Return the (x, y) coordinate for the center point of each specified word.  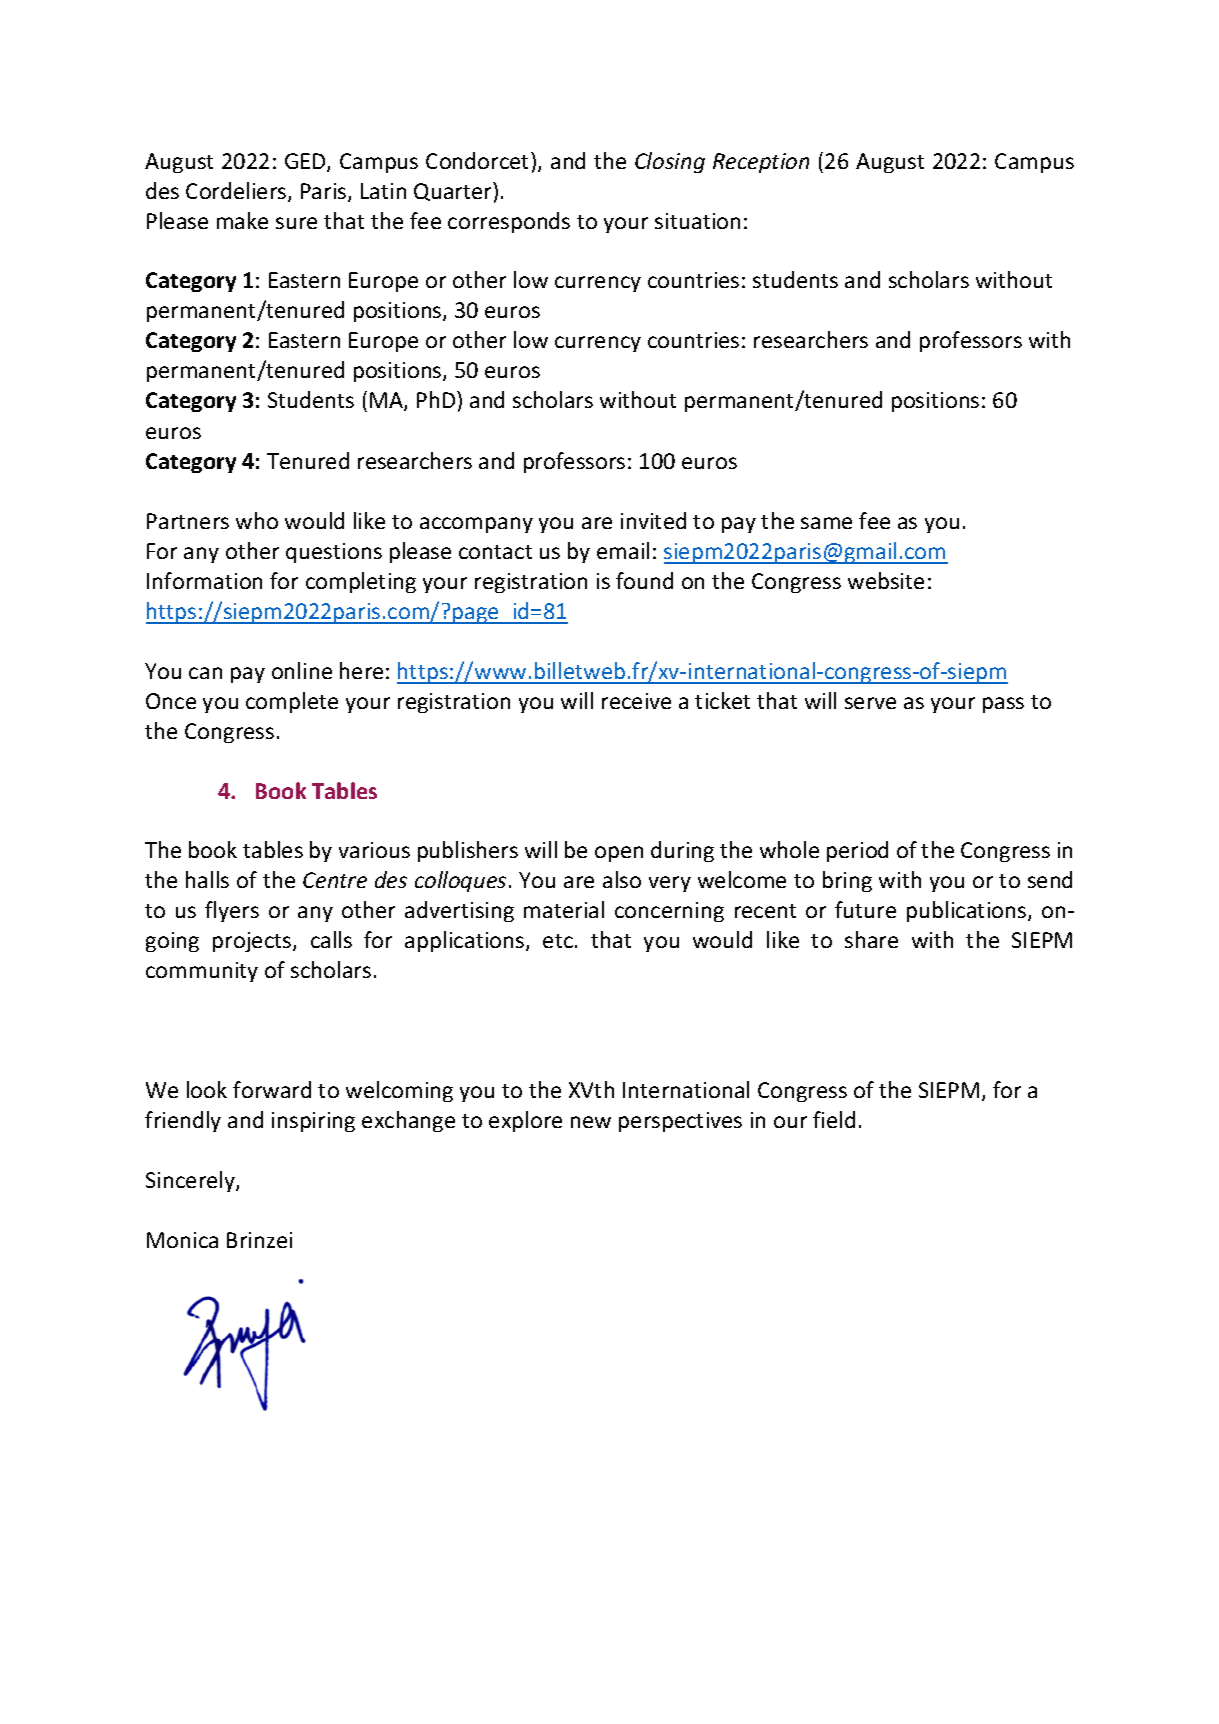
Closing (670, 162)
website (886, 580)
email (623, 550)
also (622, 879)
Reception (761, 163)
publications (968, 911)
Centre (335, 880)
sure (296, 223)
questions (334, 553)
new (591, 1122)
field (834, 1119)
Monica (182, 1240)
